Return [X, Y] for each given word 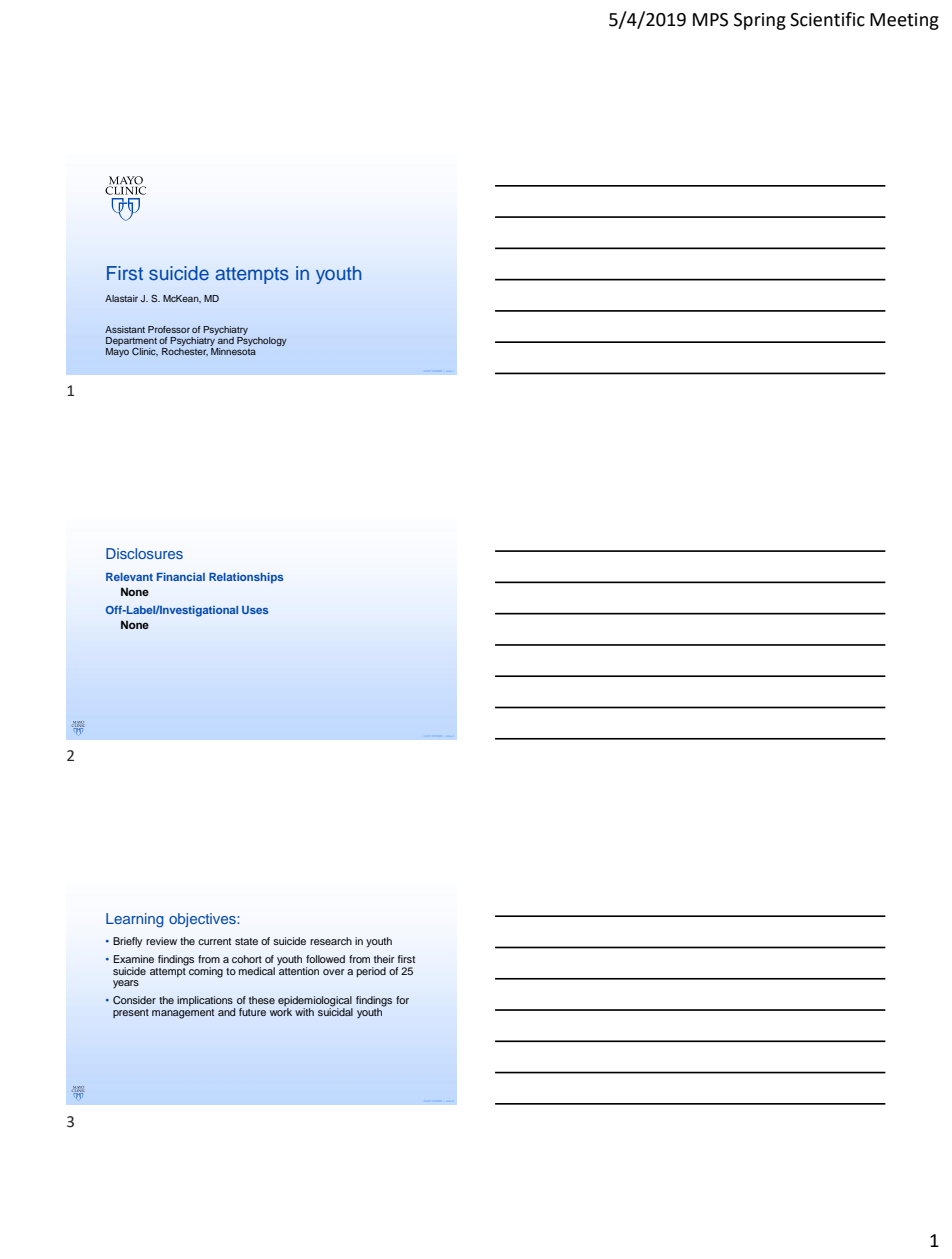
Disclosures [144, 553]
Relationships [246, 578]
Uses [255, 610]
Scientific [827, 19]
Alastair [121, 298]
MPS [710, 20]
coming [206, 972]
